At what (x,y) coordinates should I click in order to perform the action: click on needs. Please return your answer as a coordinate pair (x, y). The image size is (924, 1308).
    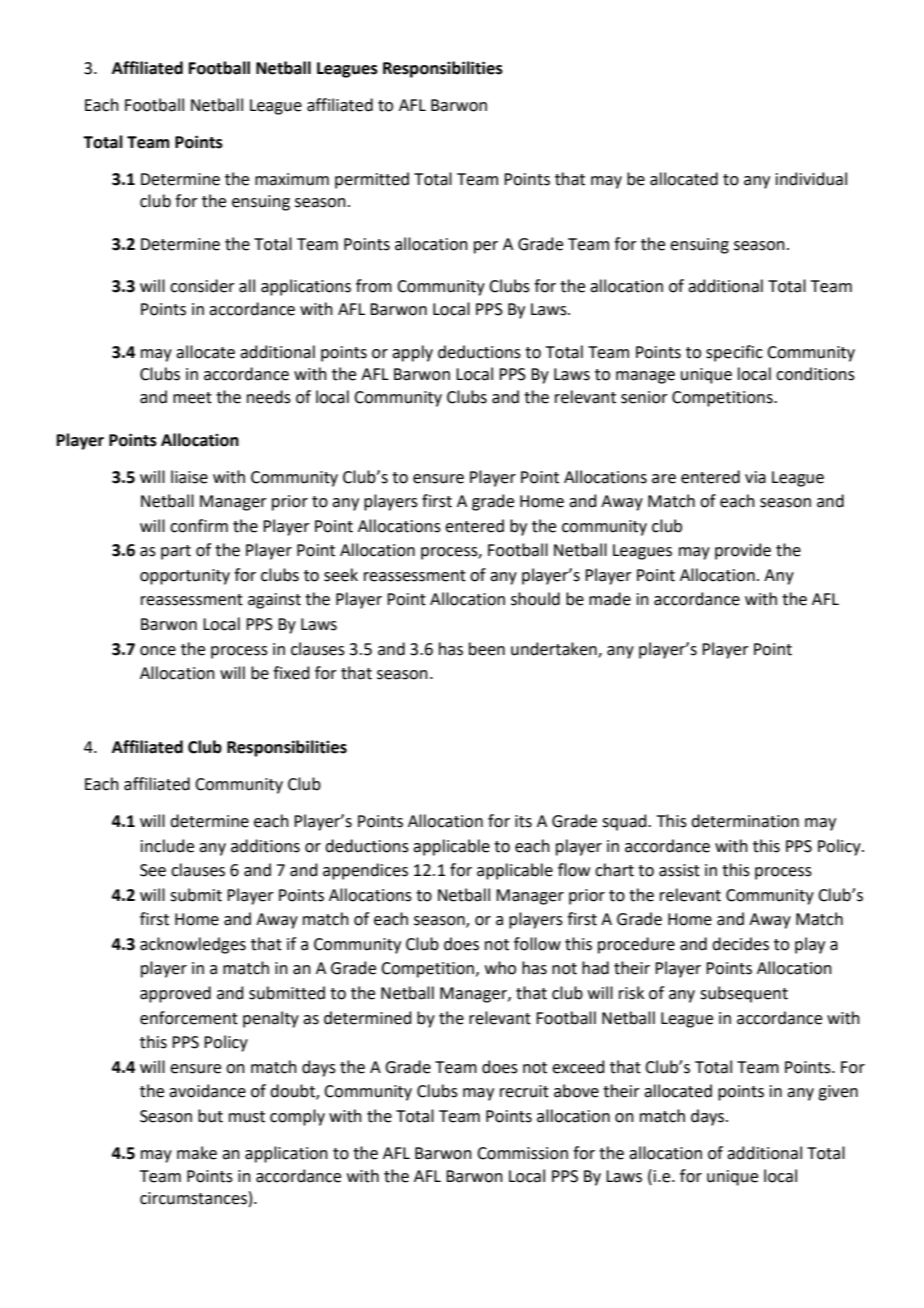
    Looking at the image, I should click on (269, 397).
